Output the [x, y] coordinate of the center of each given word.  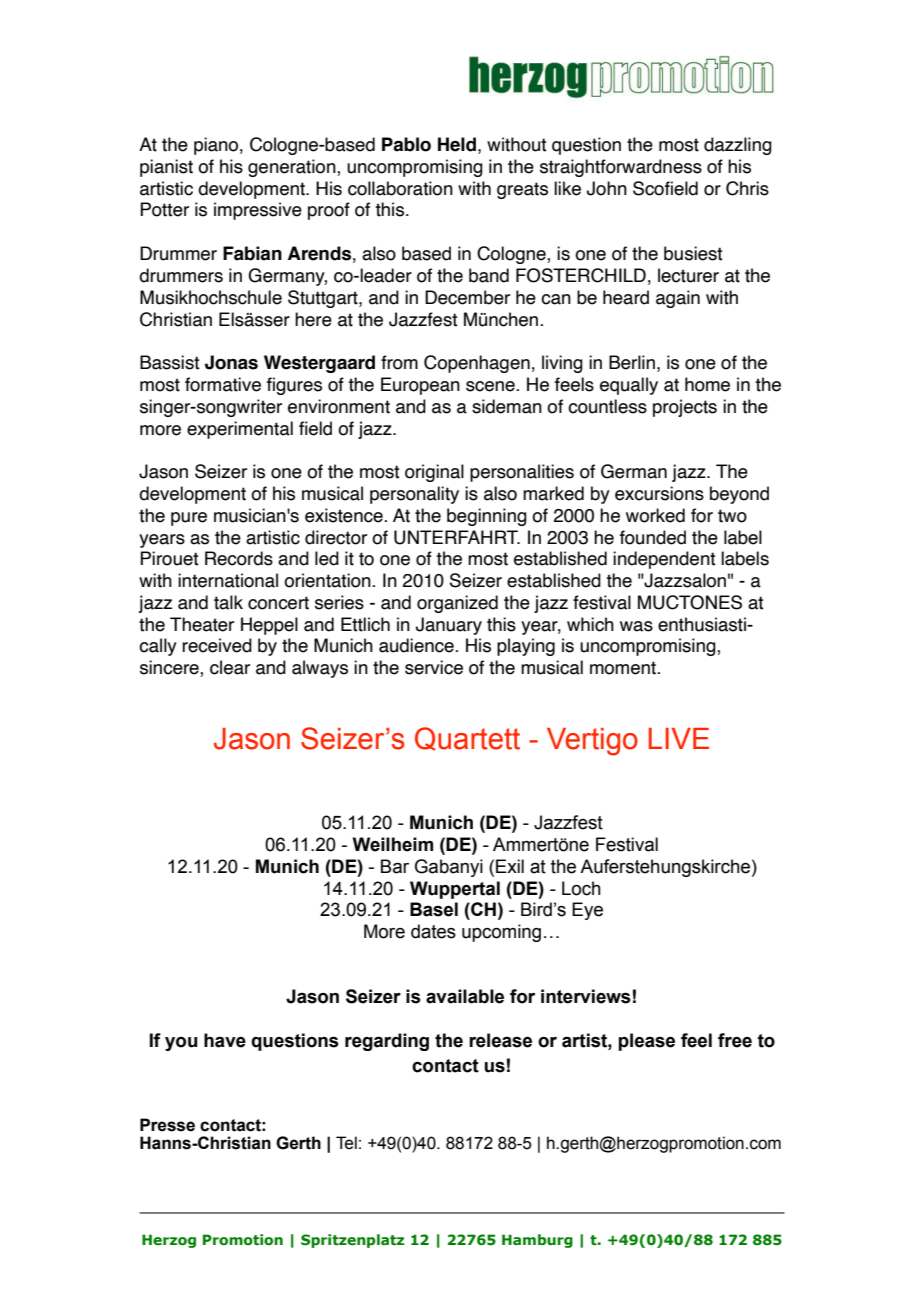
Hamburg [537, 1241]
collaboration [400, 188]
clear [230, 667]
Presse [167, 1125]
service [434, 667]
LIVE [679, 738]
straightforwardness [621, 168]
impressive [258, 211]
